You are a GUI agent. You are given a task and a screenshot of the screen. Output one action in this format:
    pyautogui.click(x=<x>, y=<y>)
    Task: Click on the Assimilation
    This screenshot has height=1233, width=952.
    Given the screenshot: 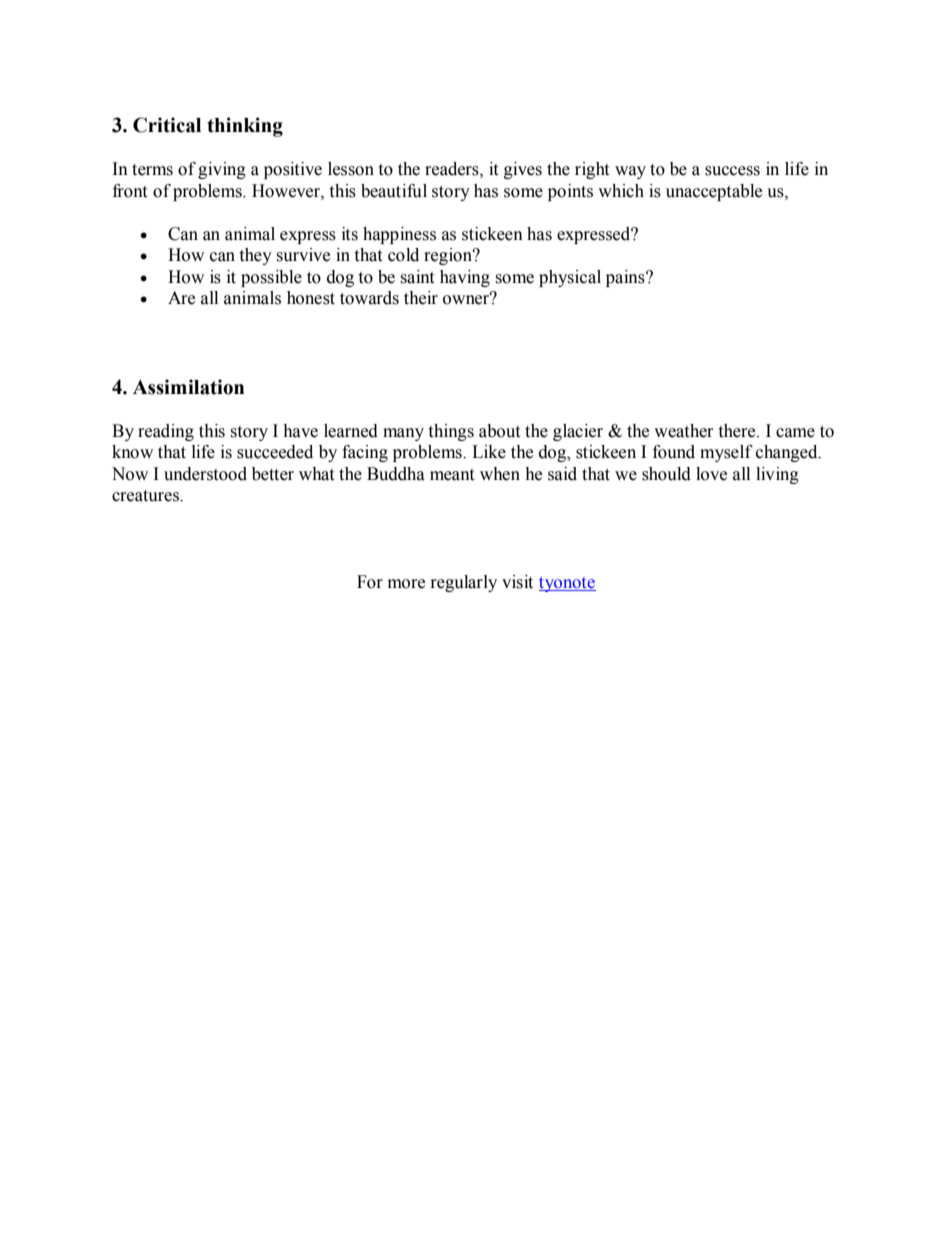 What is the action you would take?
    pyautogui.click(x=188, y=387)
